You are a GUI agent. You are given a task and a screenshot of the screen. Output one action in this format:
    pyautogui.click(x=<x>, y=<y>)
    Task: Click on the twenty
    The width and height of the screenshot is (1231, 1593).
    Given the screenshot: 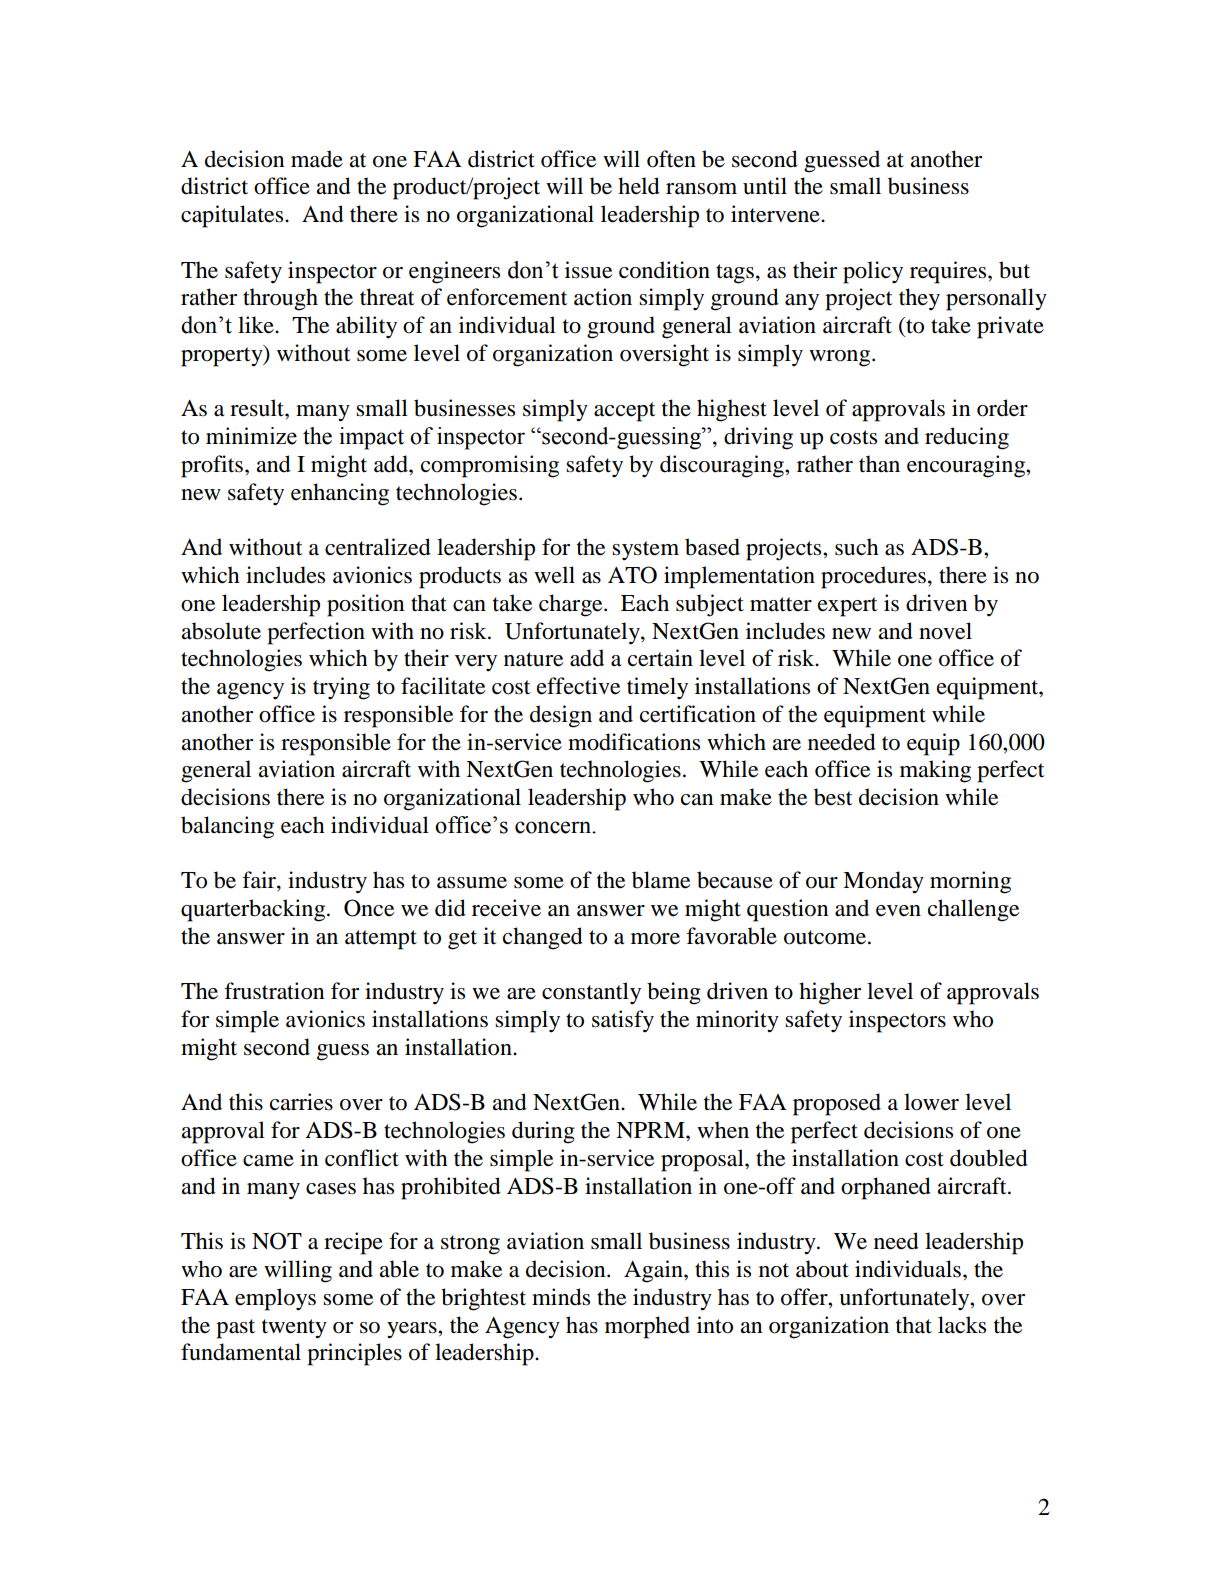 What is the action you would take?
    pyautogui.click(x=294, y=1329)
